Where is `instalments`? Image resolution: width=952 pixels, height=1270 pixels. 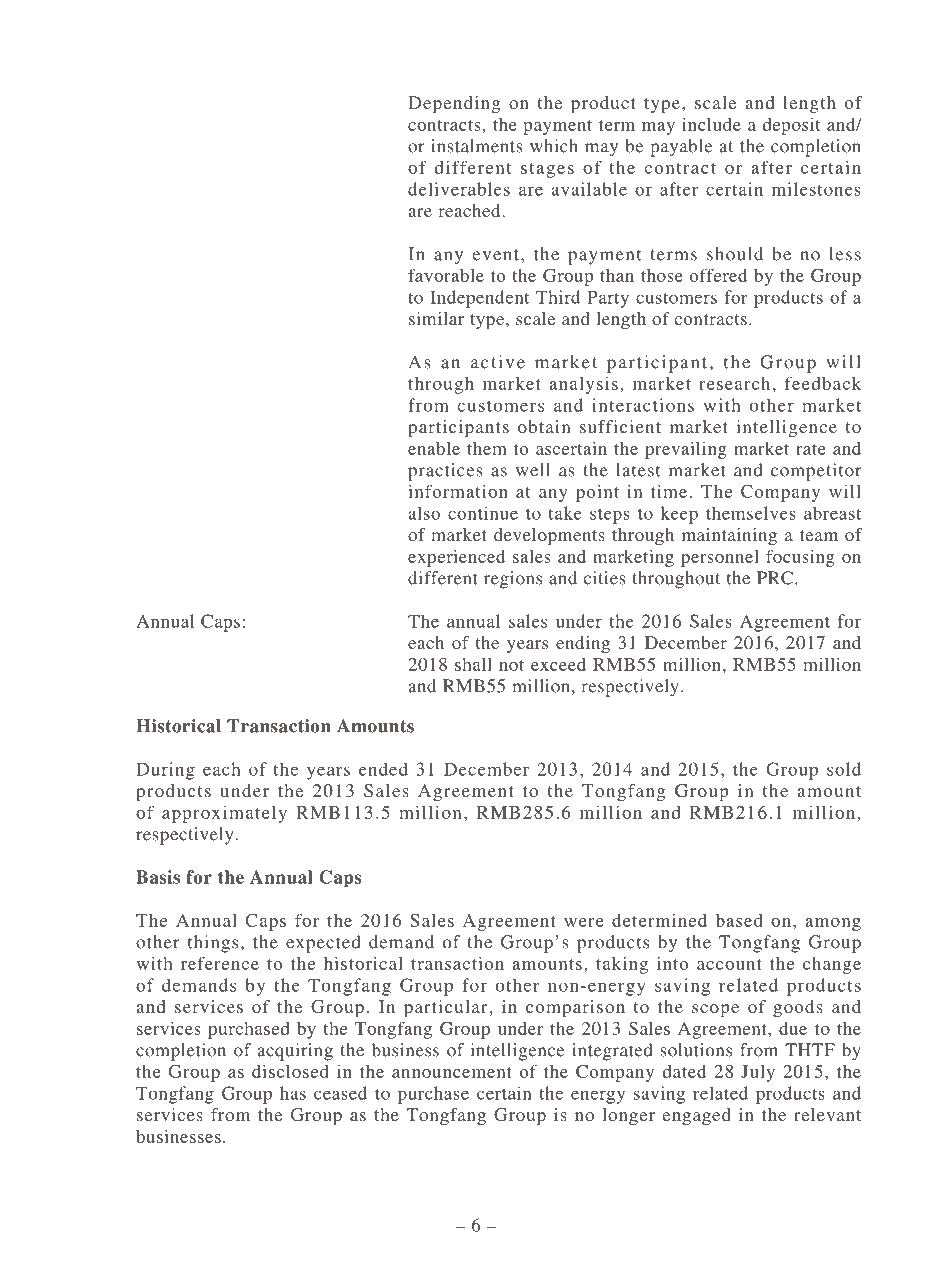
instalments is located at coordinates (477, 146).
